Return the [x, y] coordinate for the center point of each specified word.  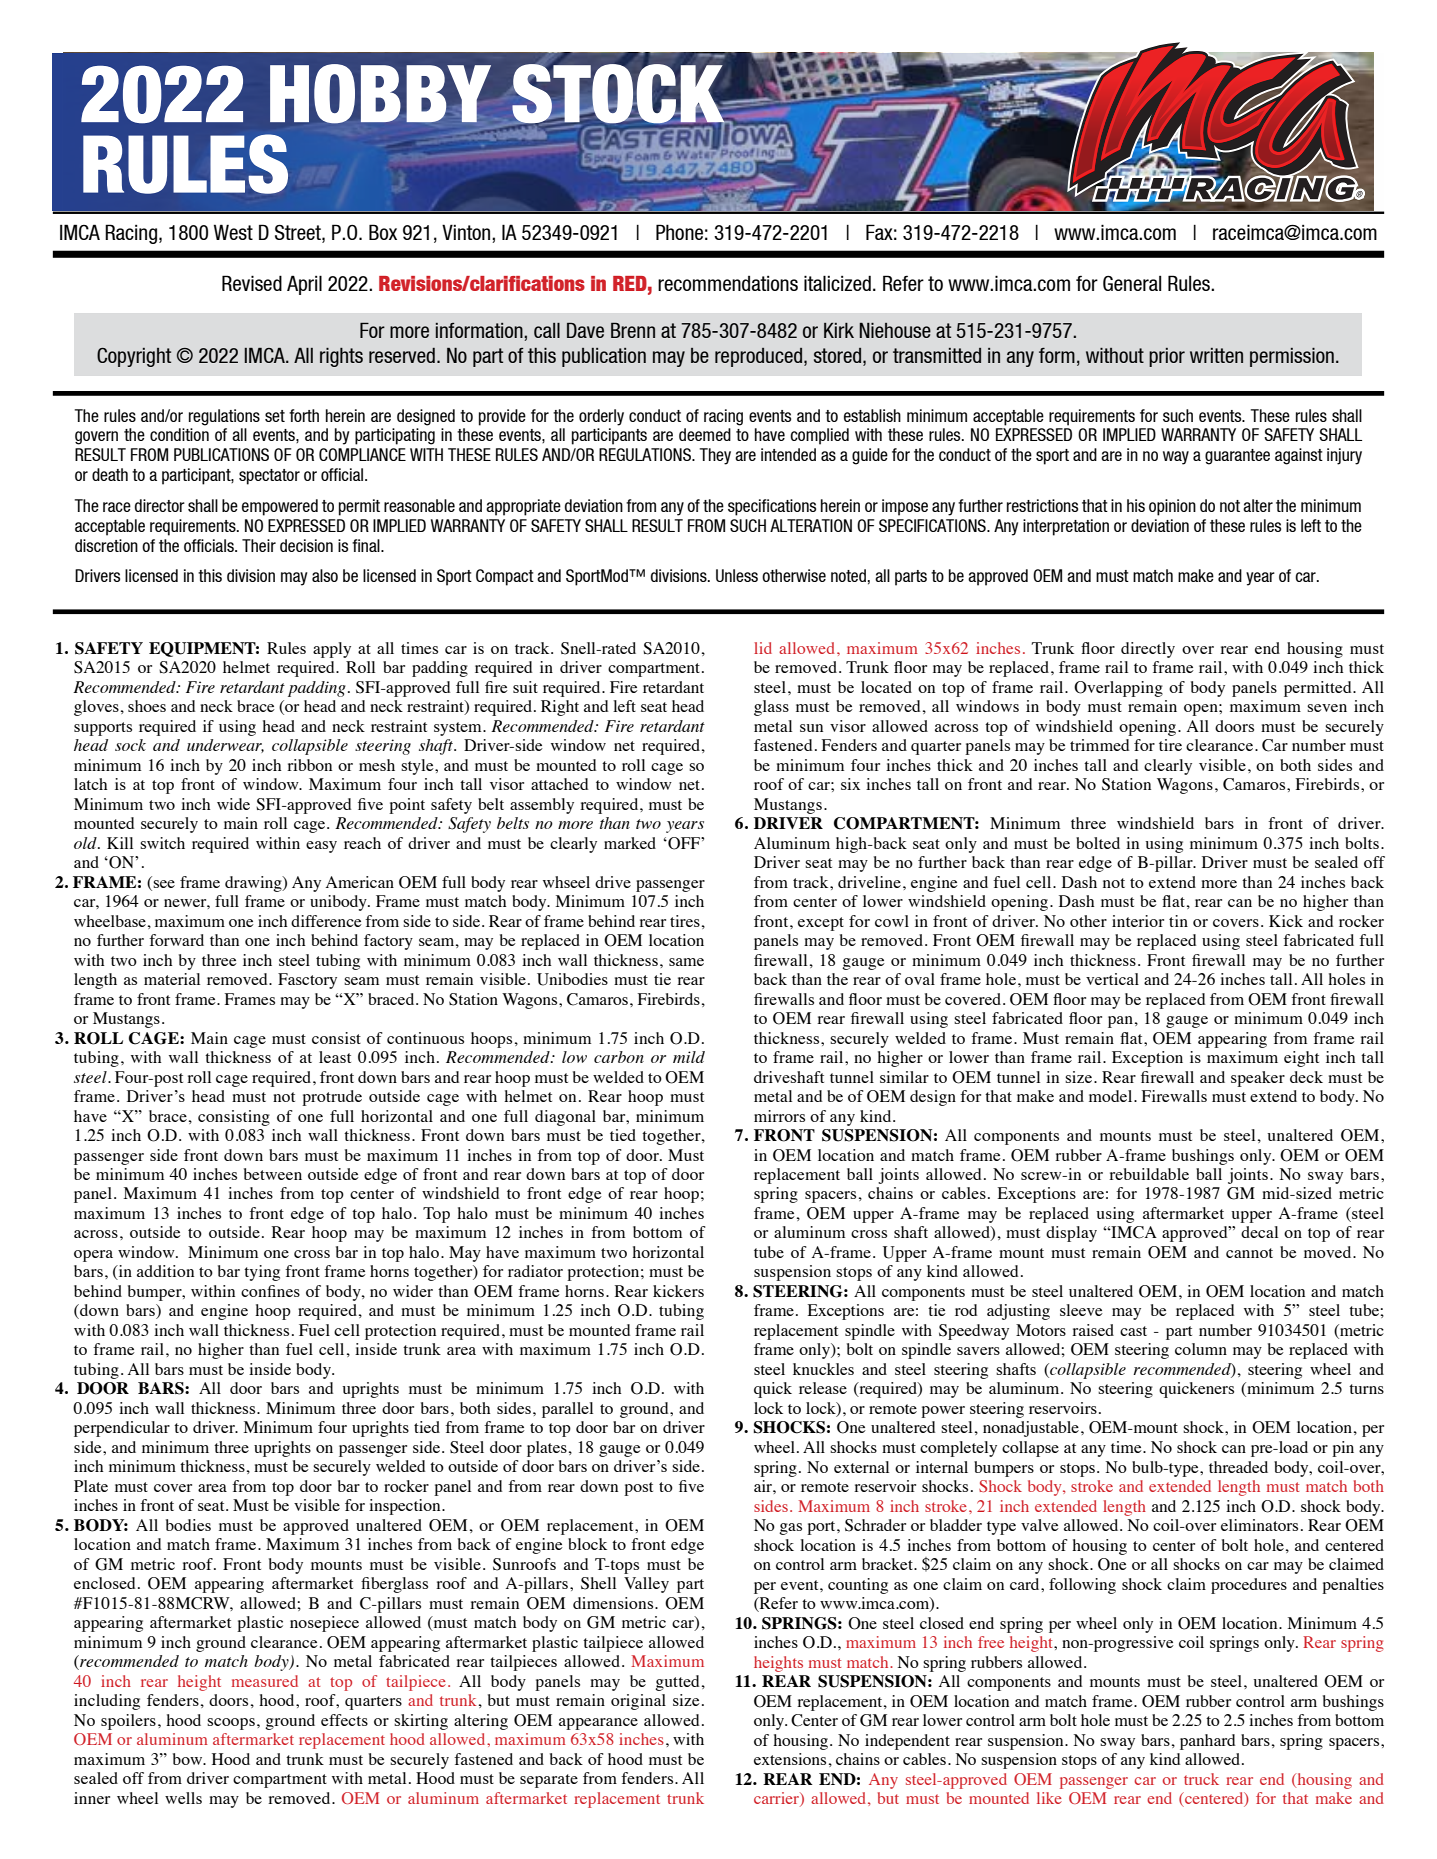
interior [1138, 921]
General [1132, 283]
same [686, 962]
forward [176, 940]
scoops [231, 1724]
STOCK [618, 95]
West [233, 232]
